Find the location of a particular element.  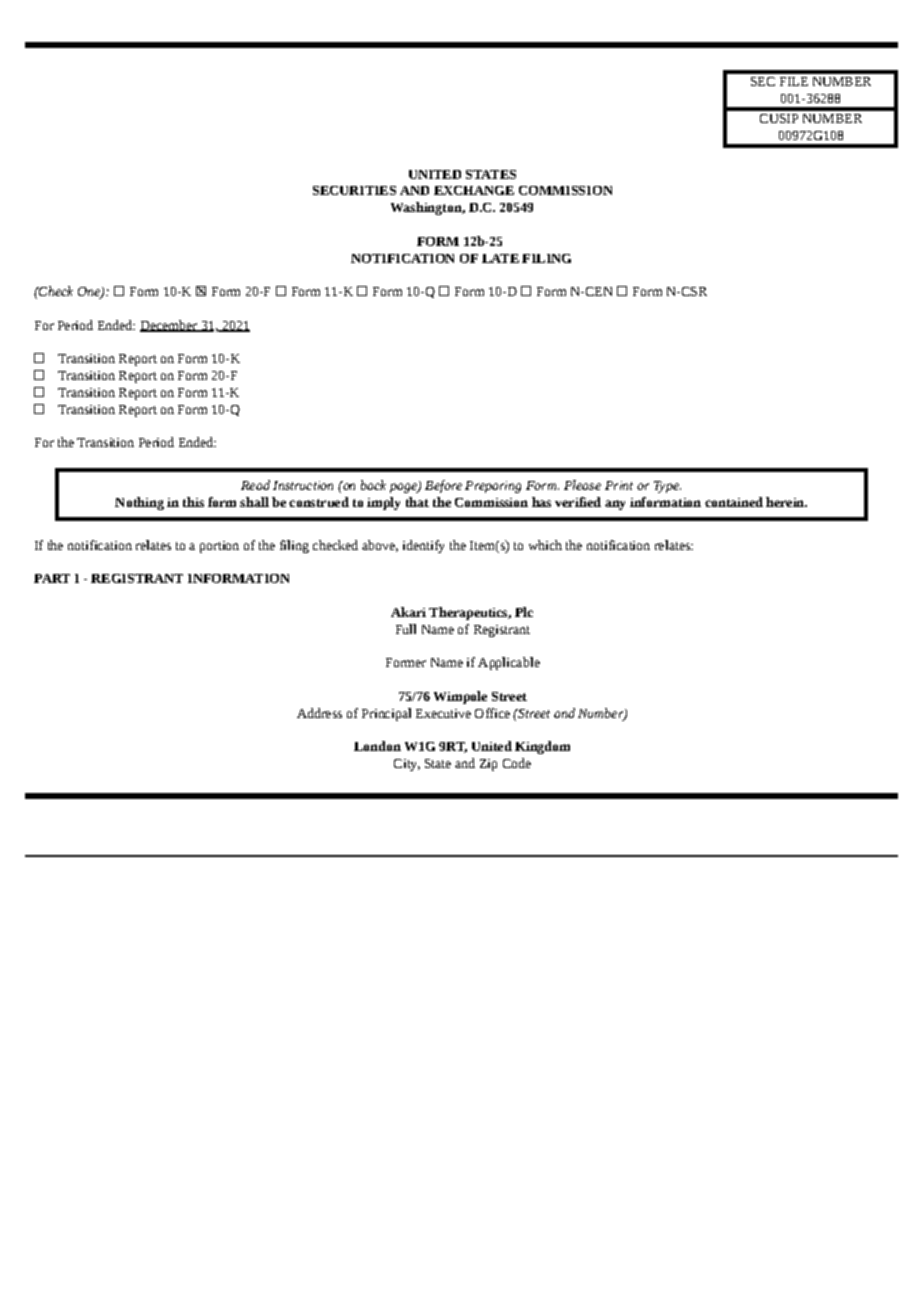

Before is located at coordinates (443, 486).
